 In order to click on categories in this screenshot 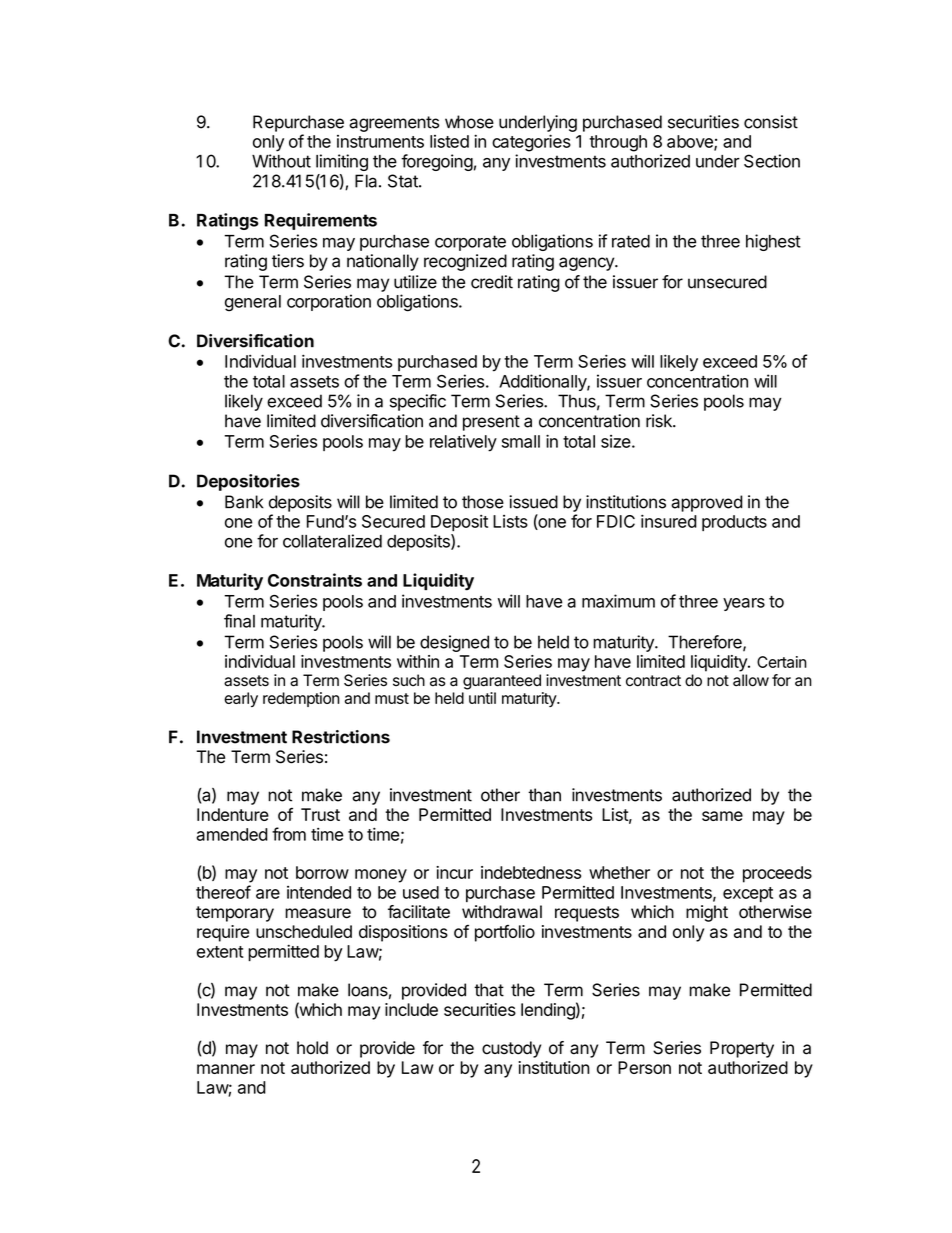, I will do `click(531, 143)`.
